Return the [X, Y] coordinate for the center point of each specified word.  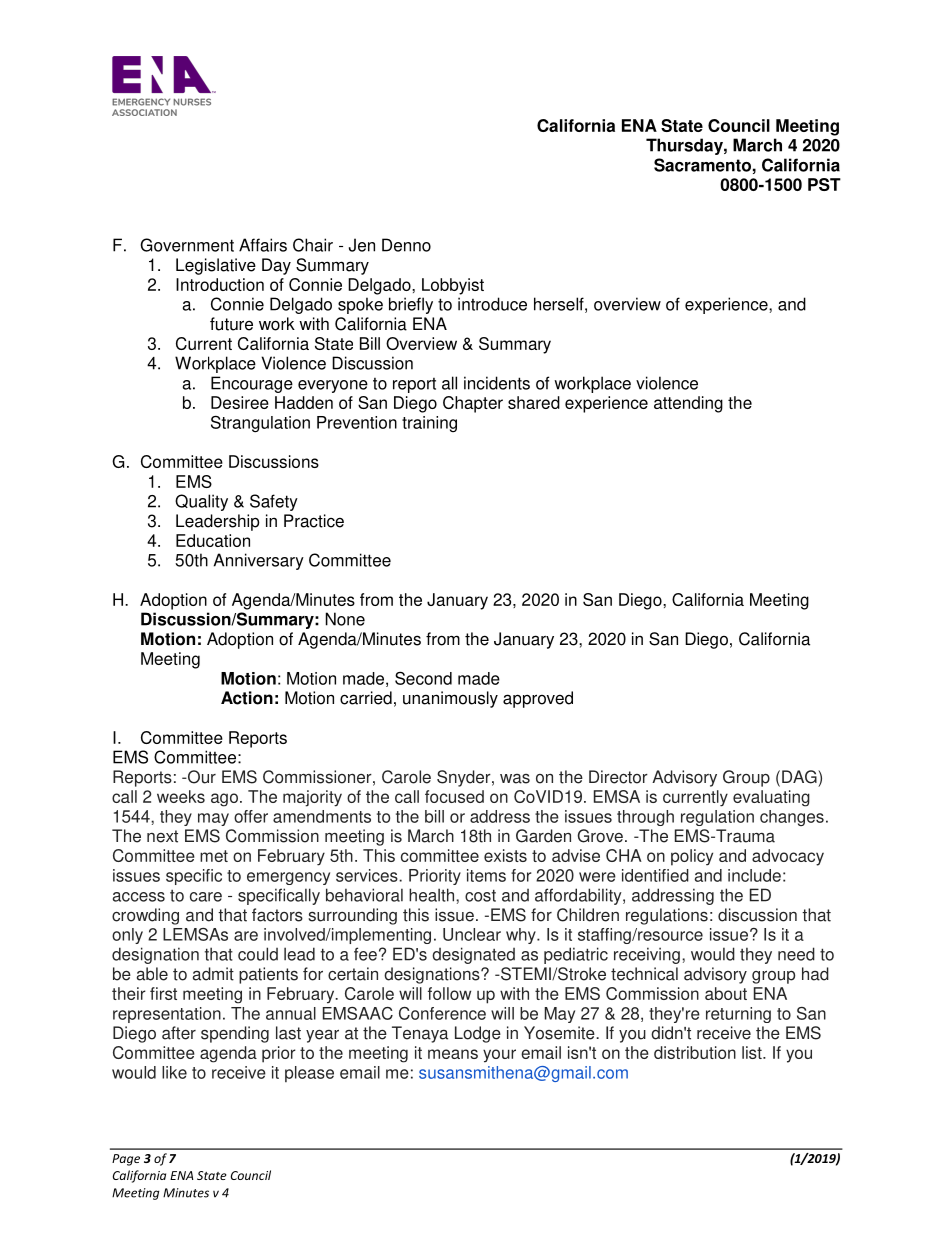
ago [224, 800]
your [499, 1056]
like [174, 1072]
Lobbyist [453, 286]
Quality [201, 502]
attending [688, 404]
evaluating [771, 798]
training [429, 424]
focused [454, 796]
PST [824, 184]
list [753, 1052]
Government [187, 245]
